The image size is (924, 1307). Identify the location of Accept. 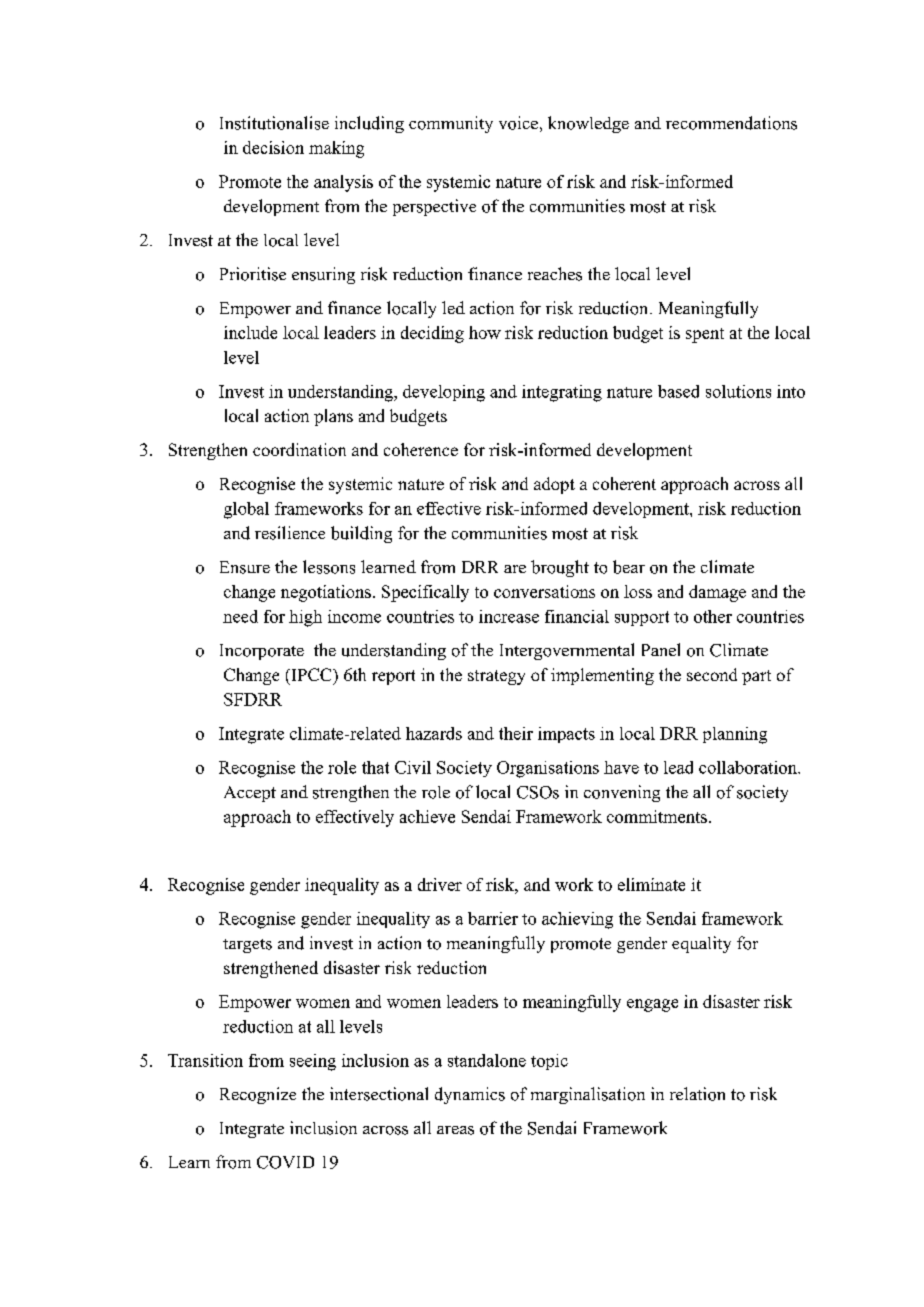
(250, 794).
